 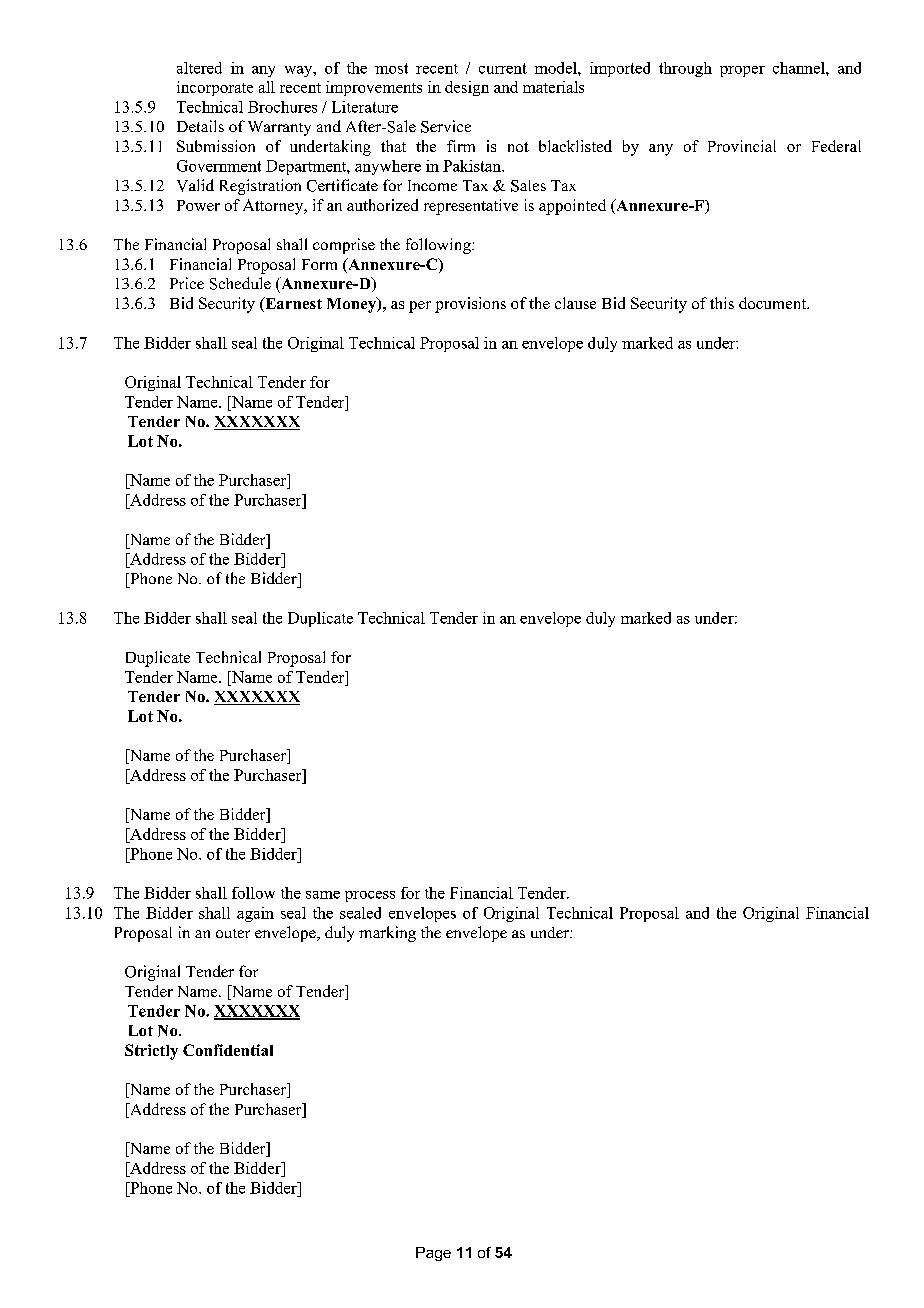 I want to click on incorporate, so click(x=215, y=88).
